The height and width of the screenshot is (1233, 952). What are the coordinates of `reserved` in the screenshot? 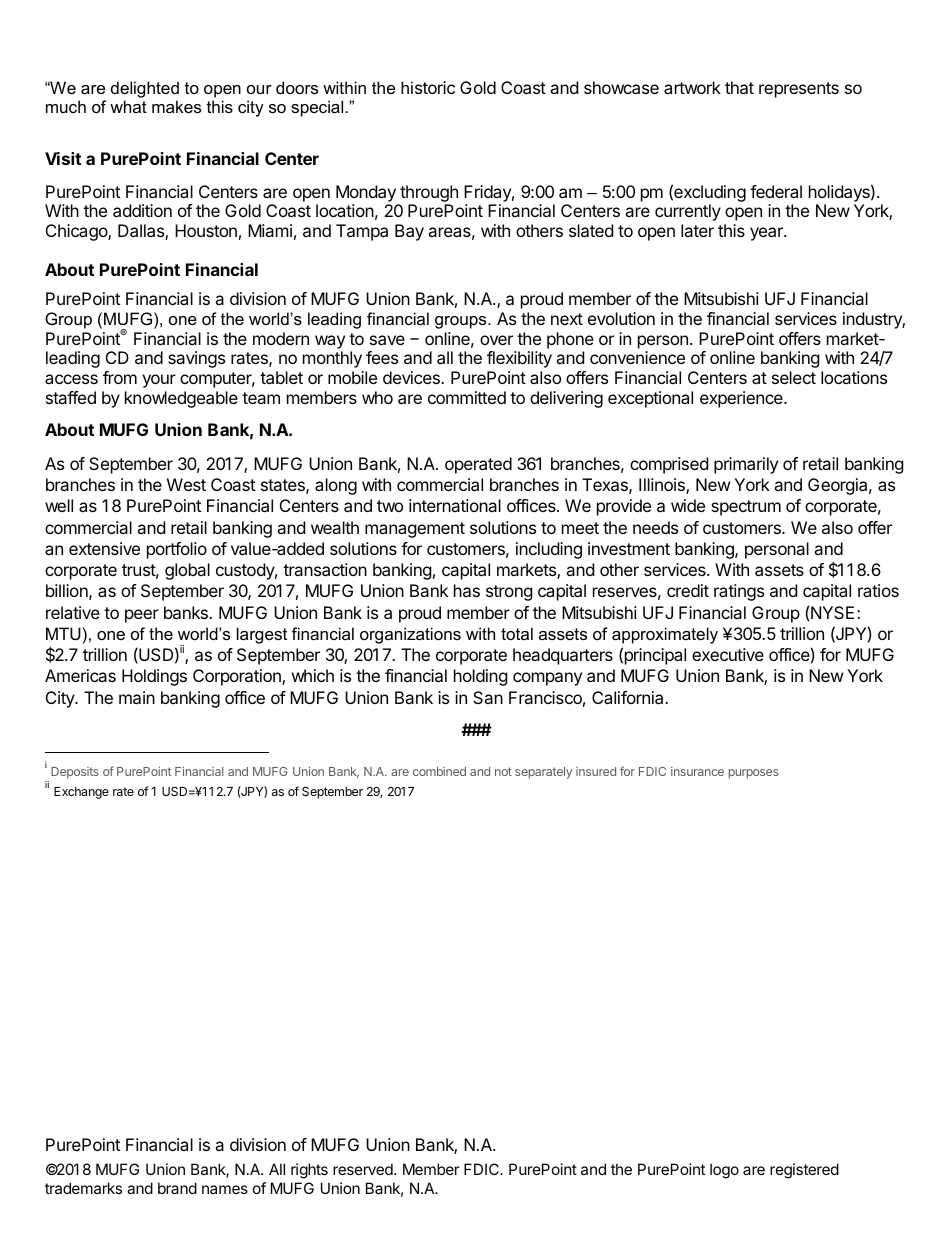 It's located at (364, 1169).
